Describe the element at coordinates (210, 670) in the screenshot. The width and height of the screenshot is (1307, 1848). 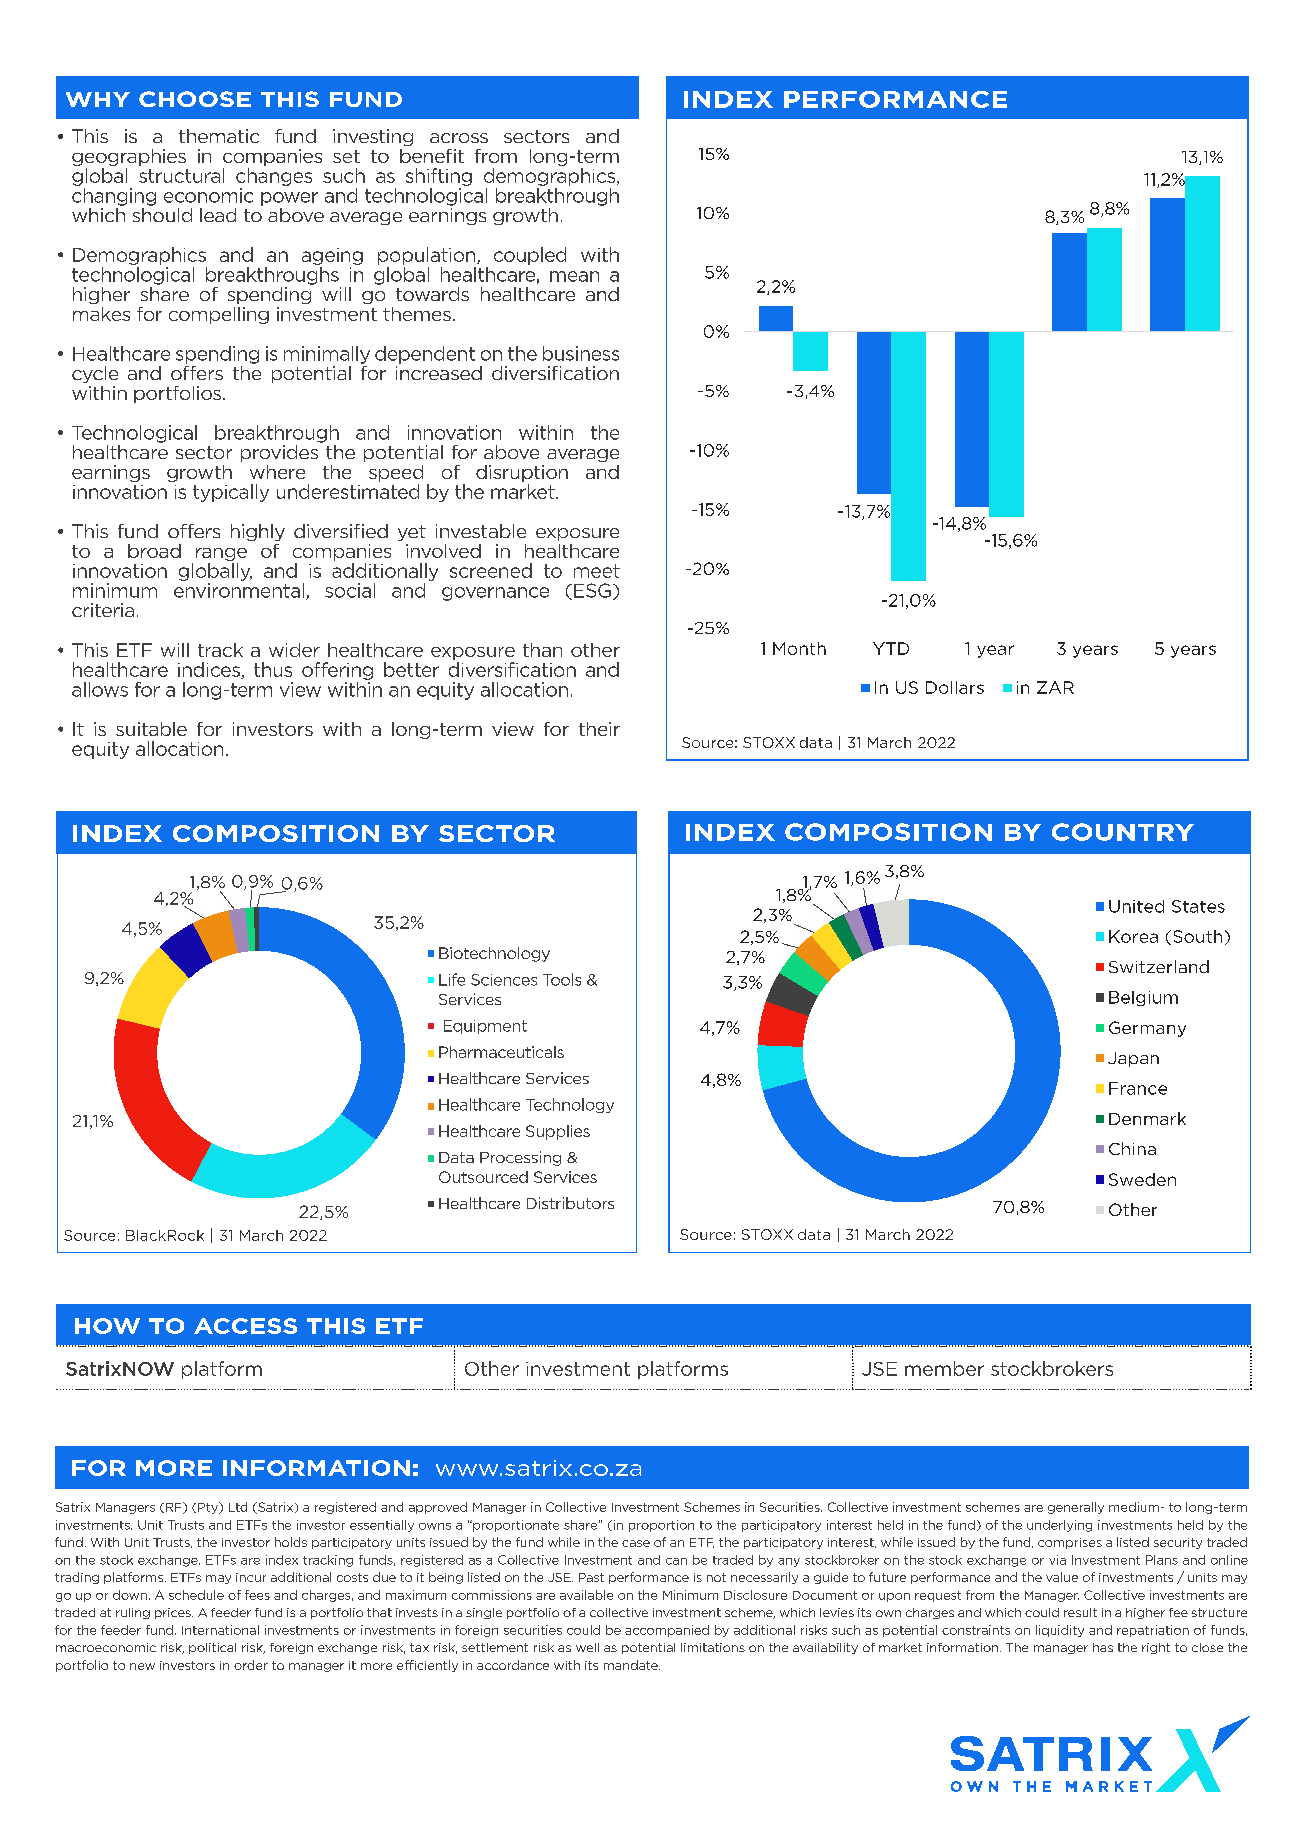
I see `indices` at that location.
